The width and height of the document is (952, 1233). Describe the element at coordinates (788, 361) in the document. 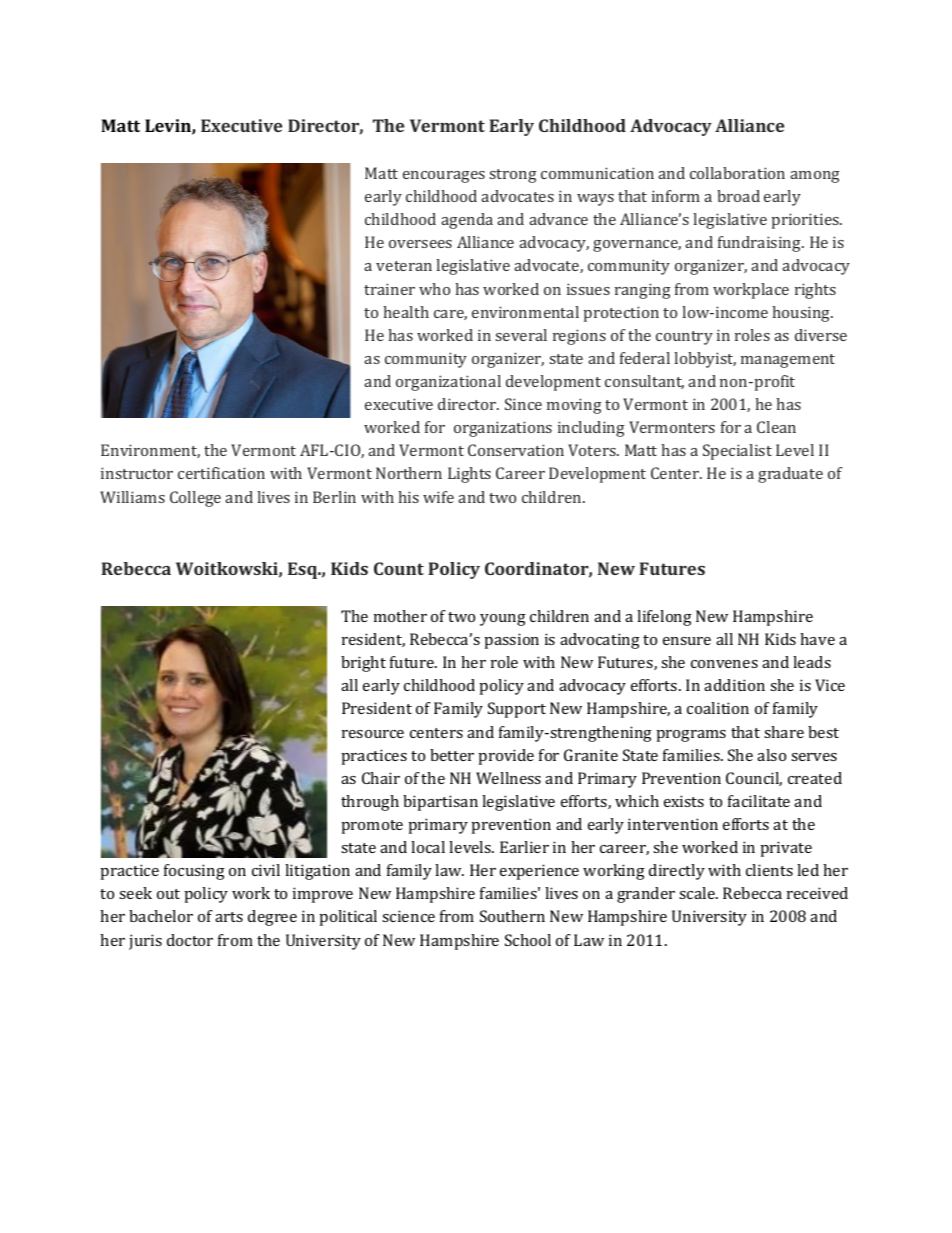

I see `management` at that location.
